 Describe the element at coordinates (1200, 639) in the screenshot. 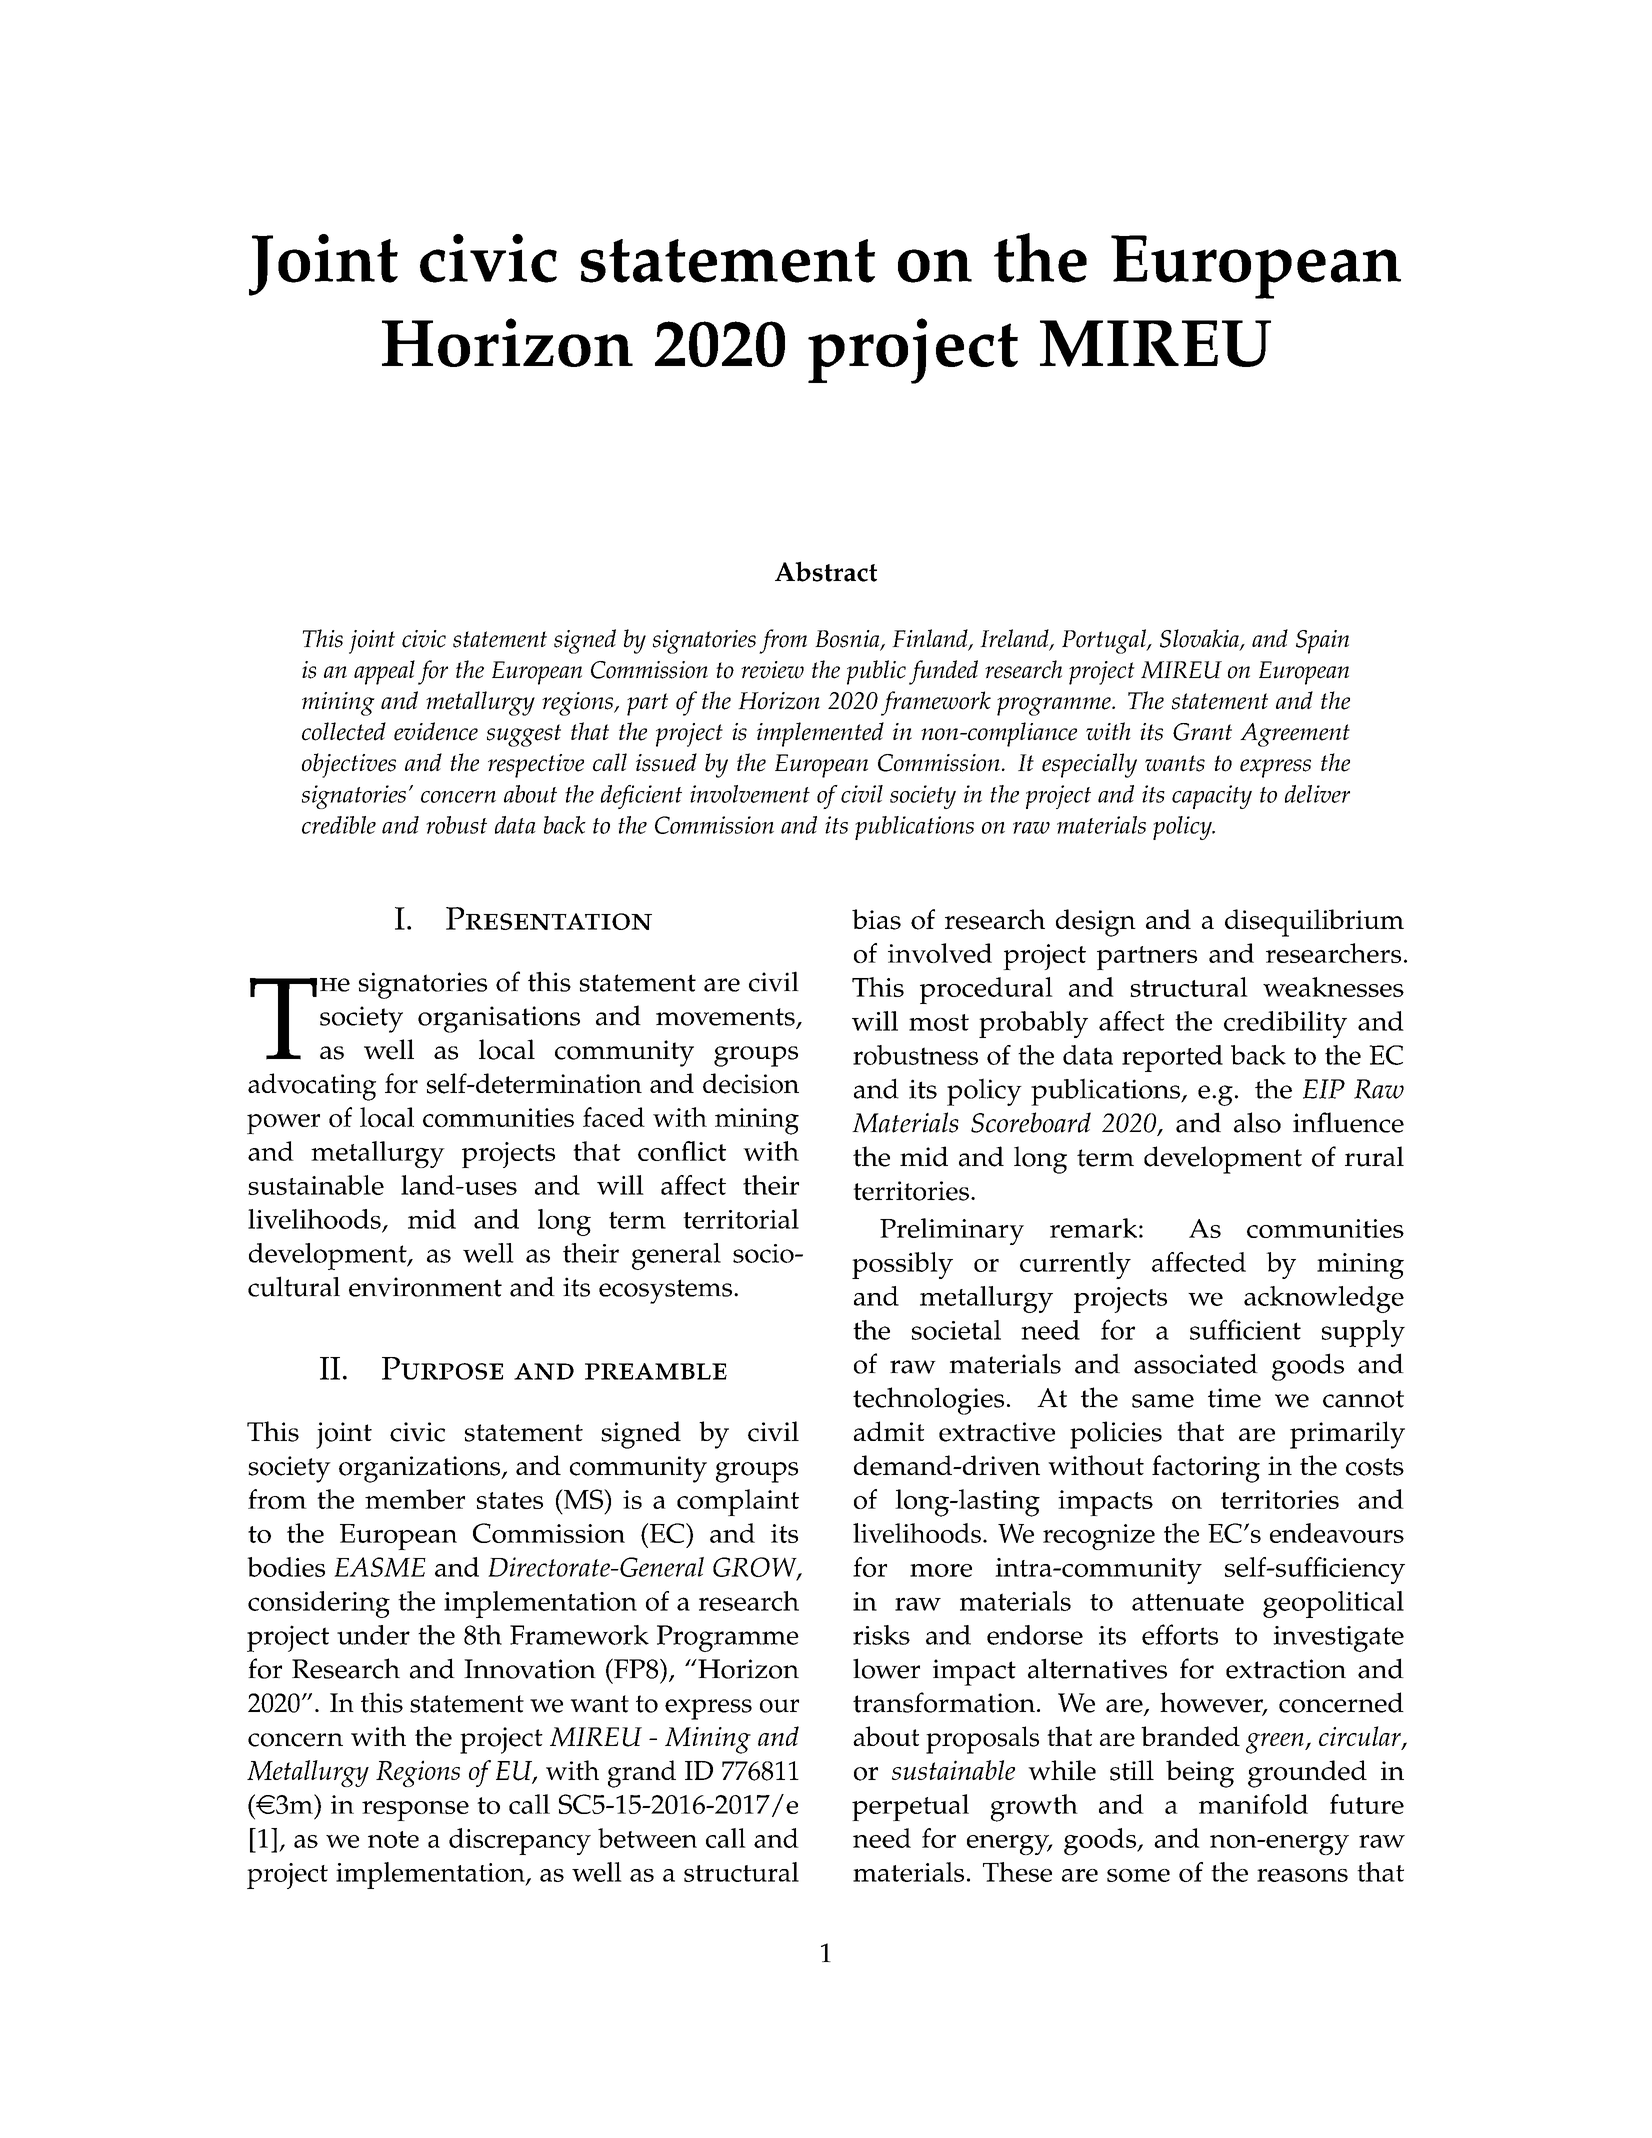

I see `Slovakia` at that location.
